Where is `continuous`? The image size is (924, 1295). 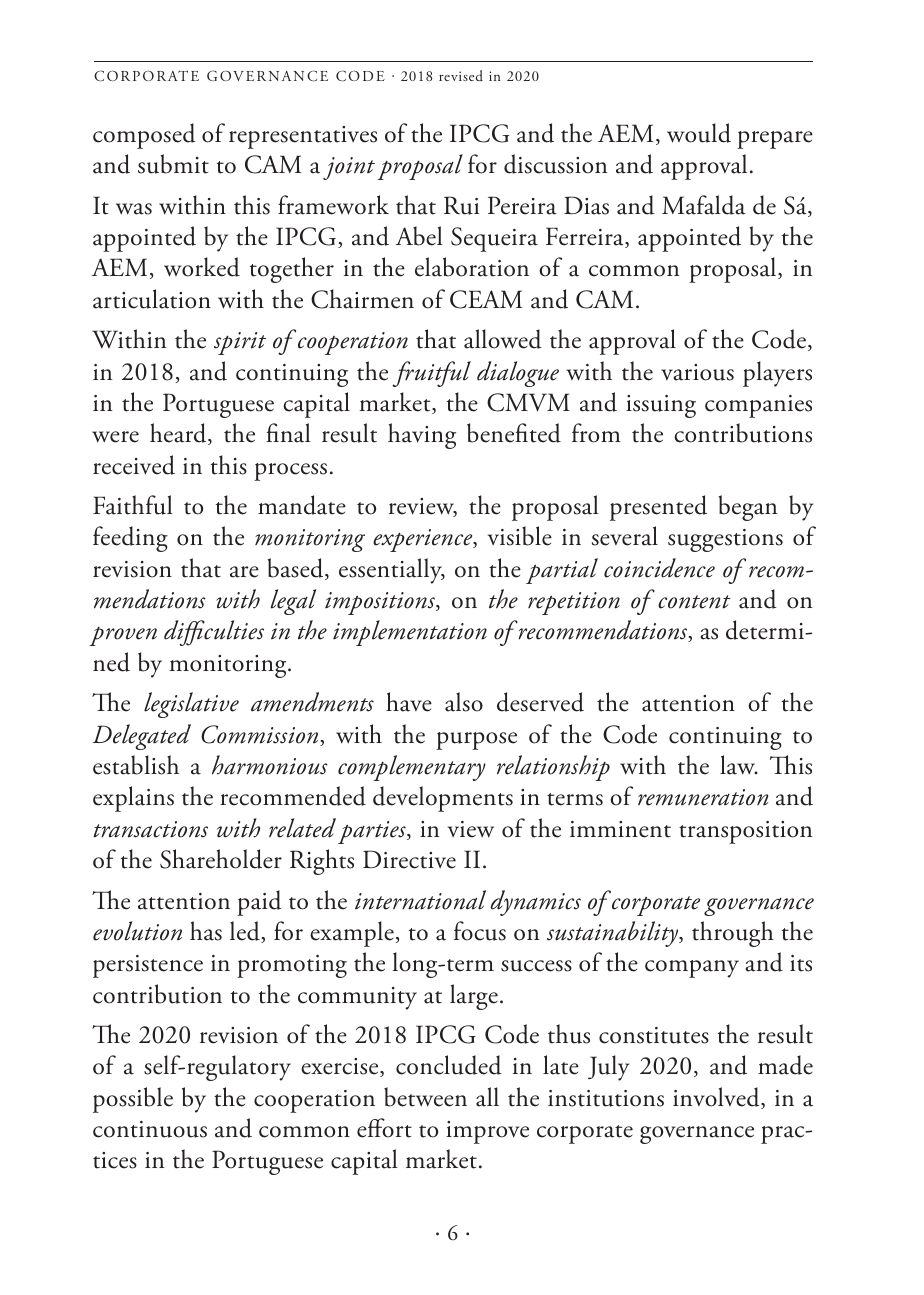 continuous is located at coordinates (150, 1129).
